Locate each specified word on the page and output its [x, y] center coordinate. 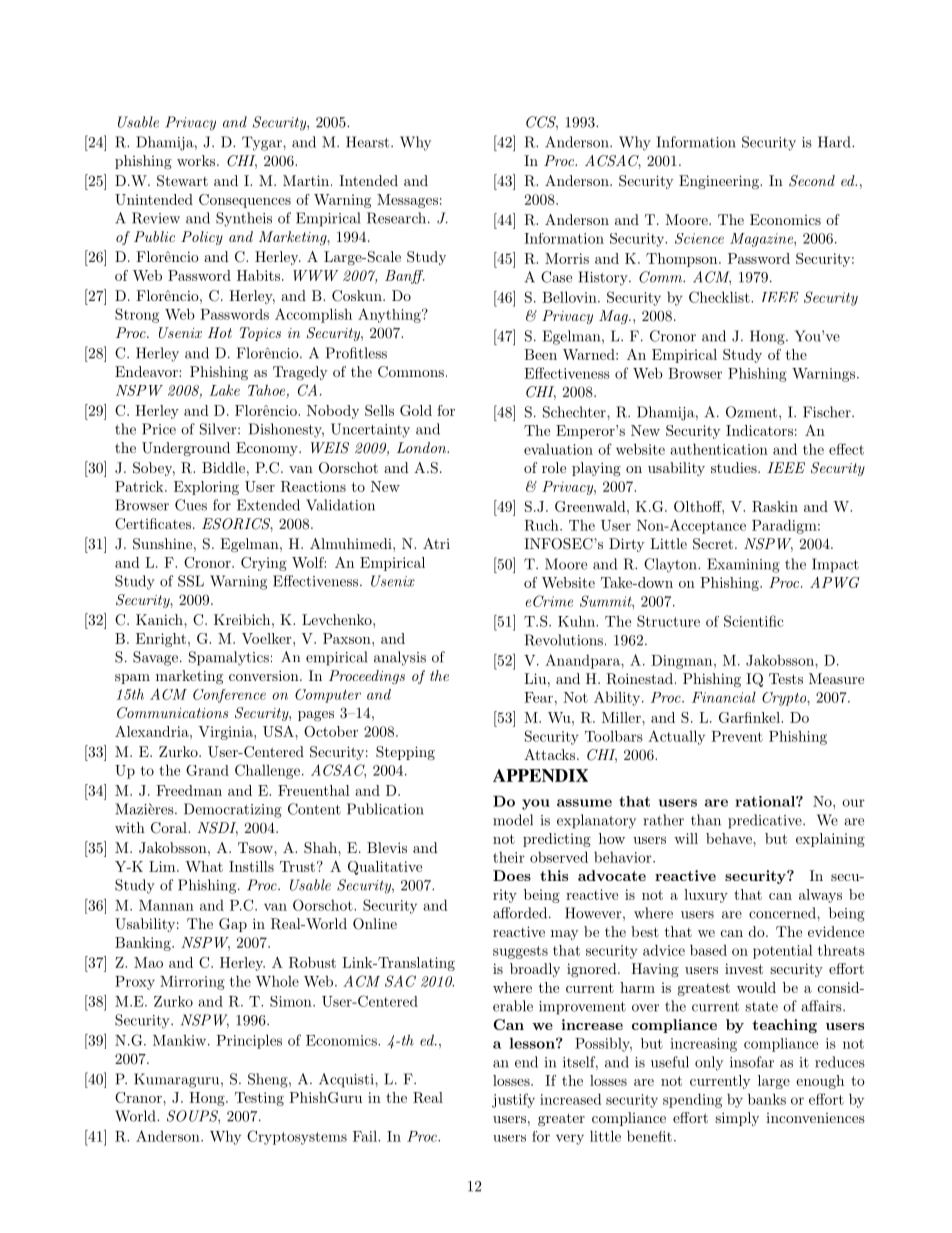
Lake [224, 390]
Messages [407, 201]
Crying [264, 564]
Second [812, 181]
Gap [233, 925]
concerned [783, 913]
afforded [521, 913]
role [554, 467]
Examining [743, 565]
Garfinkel [750, 717]
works [197, 160]
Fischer [828, 412]
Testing [259, 1099]
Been [540, 354]
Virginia [226, 733]
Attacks [551, 754]
